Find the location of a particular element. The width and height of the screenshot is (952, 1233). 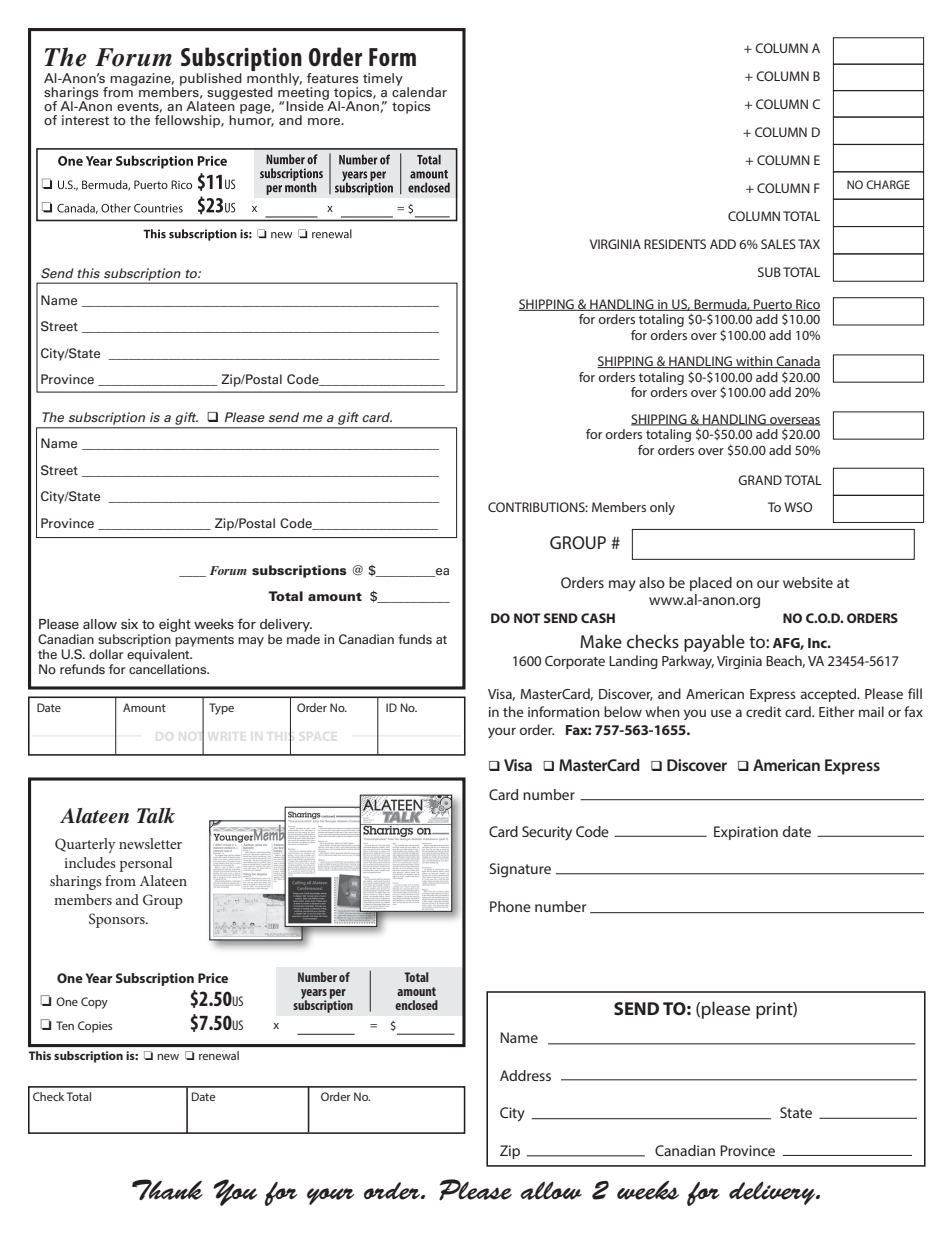

Talk is located at coordinates (156, 816).
